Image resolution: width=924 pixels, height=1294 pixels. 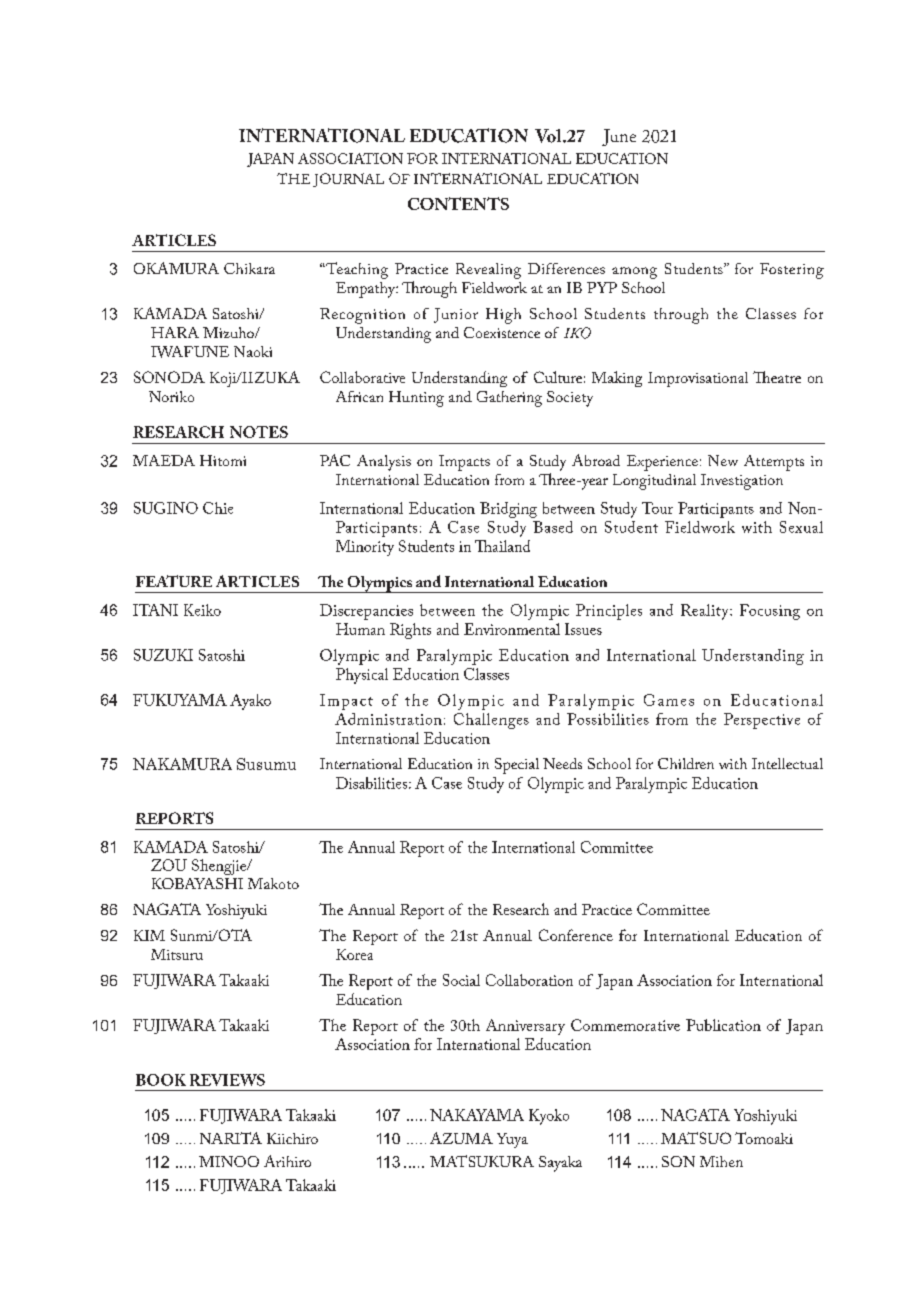 What do you see at coordinates (619, 137) in the page?
I see `June` at bounding box center [619, 137].
